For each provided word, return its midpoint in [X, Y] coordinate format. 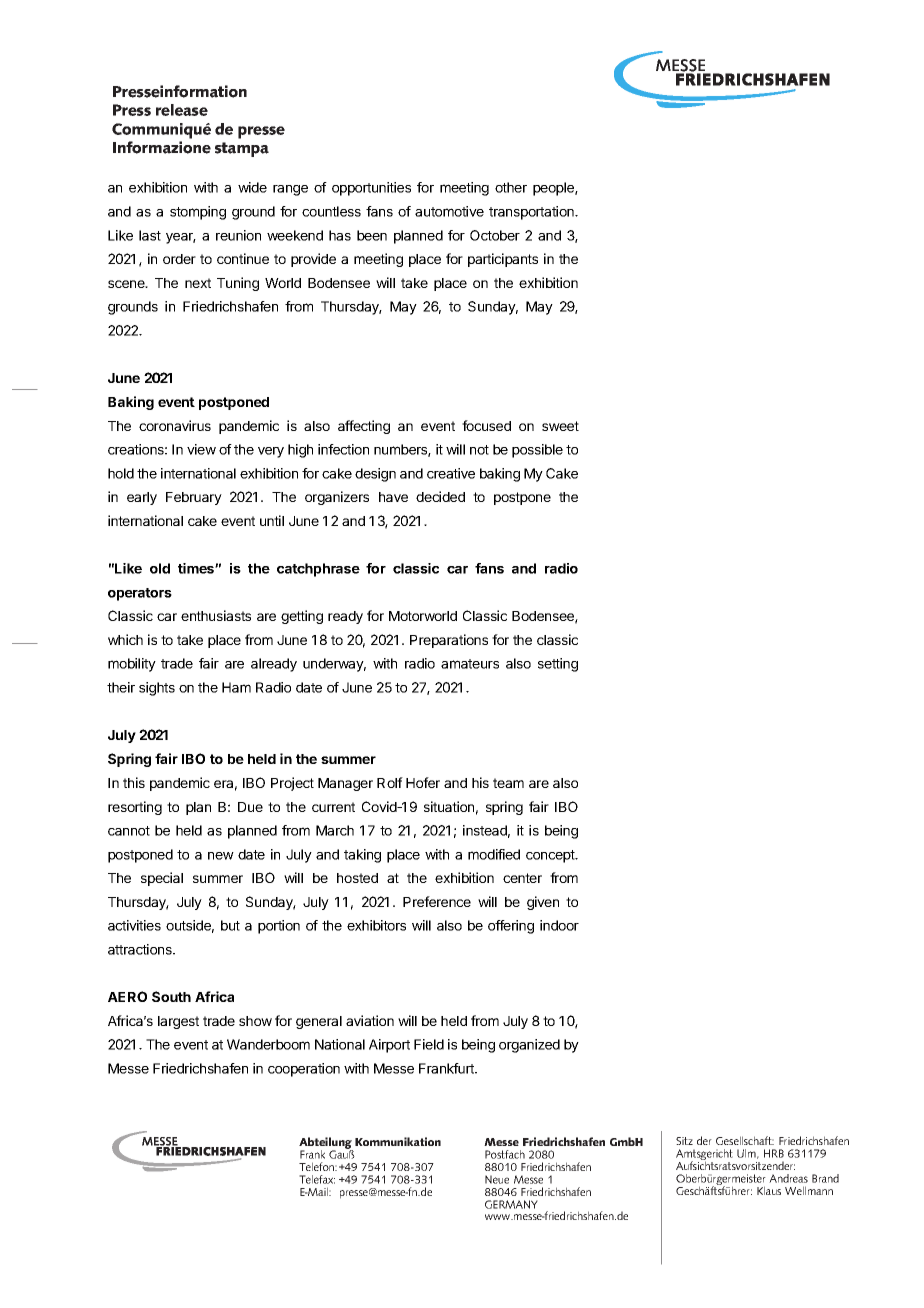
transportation [532, 213]
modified [494, 854]
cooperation [304, 1070]
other [511, 187]
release [182, 110]
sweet [560, 426]
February [194, 498]
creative [451, 473]
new [221, 856]
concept [551, 856]
